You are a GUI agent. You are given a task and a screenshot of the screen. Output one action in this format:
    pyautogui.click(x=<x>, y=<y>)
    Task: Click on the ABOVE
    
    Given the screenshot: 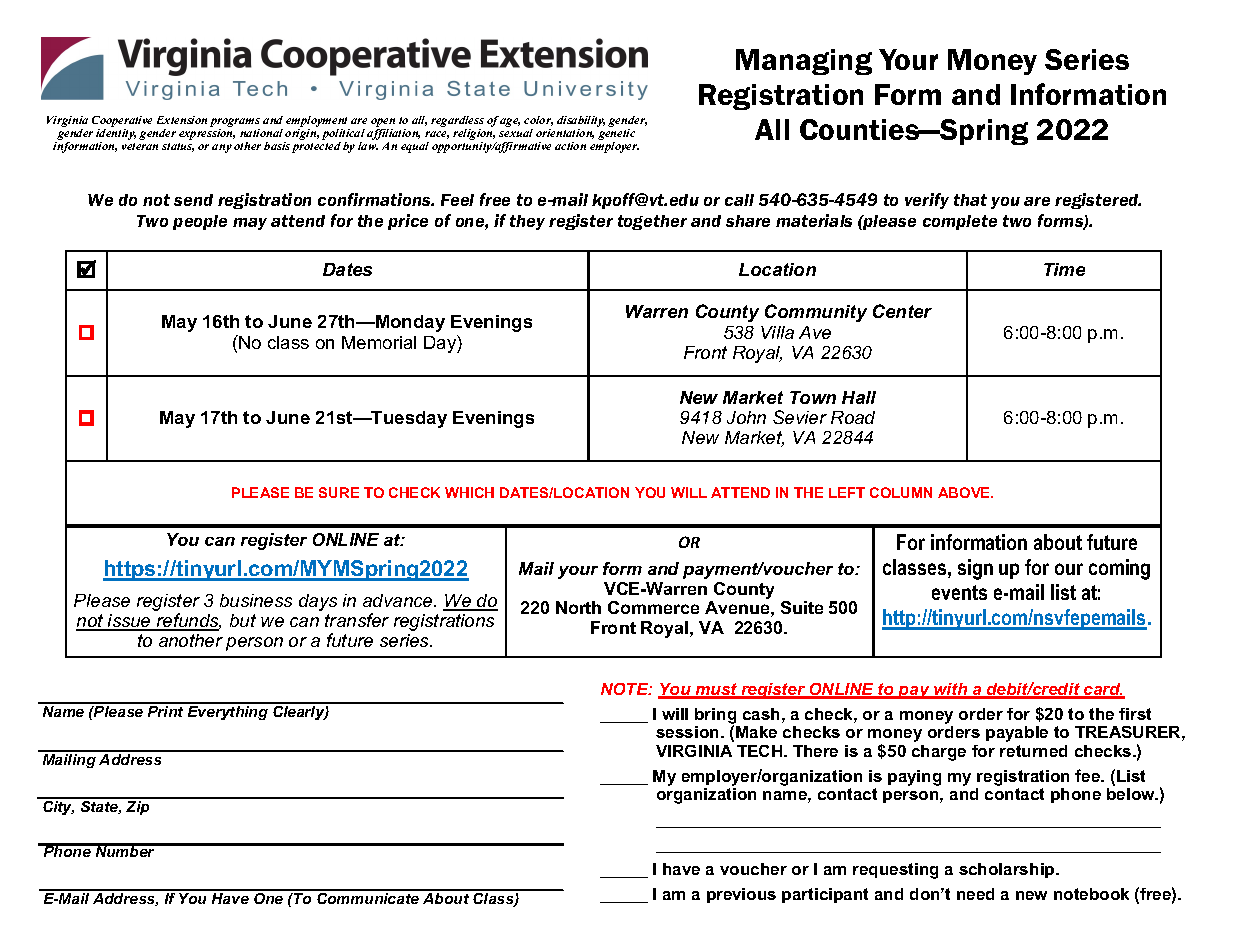 What is the action you would take?
    pyautogui.click(x=965, y=492)
